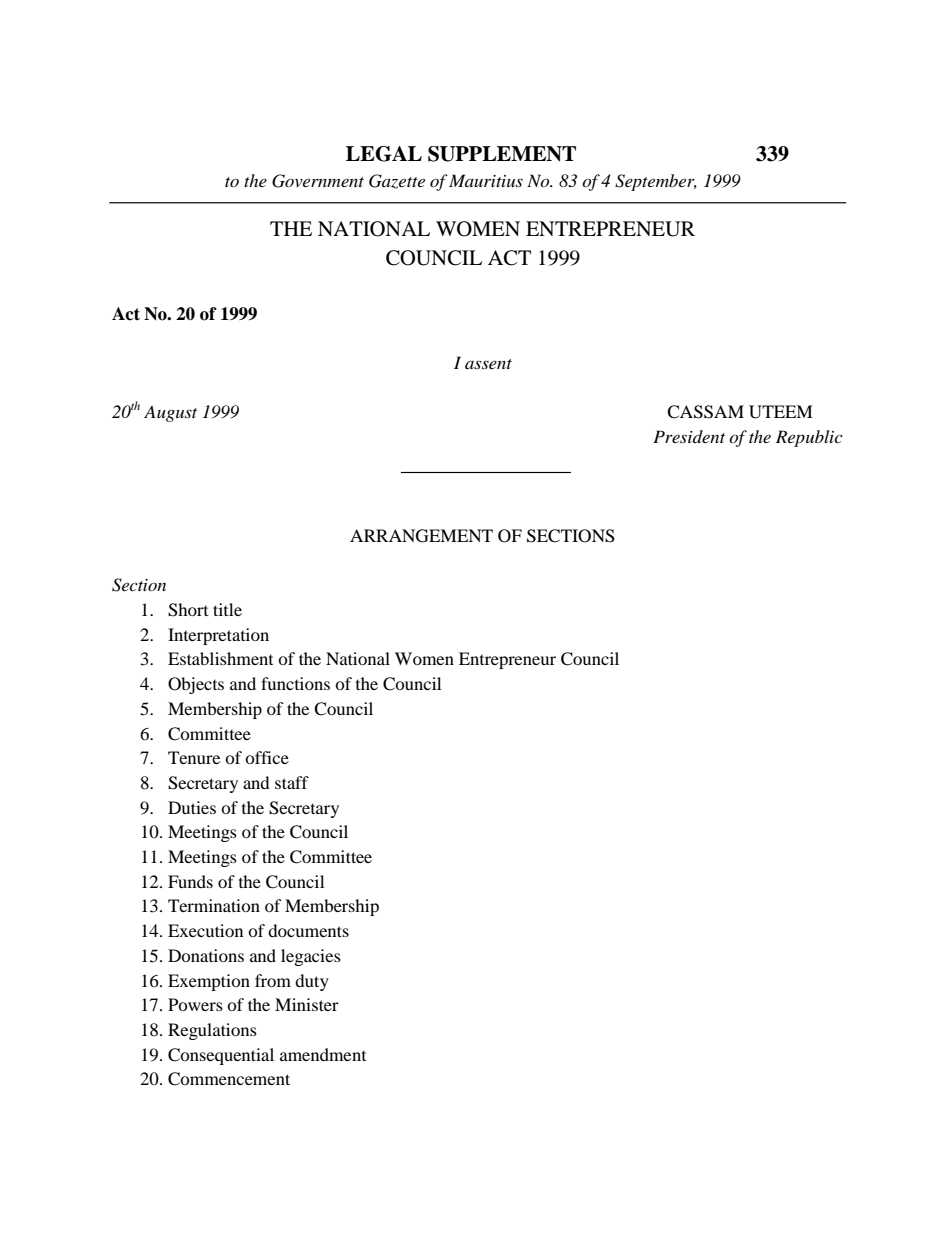  I want to click on Consequential, so click(221, 1056).
